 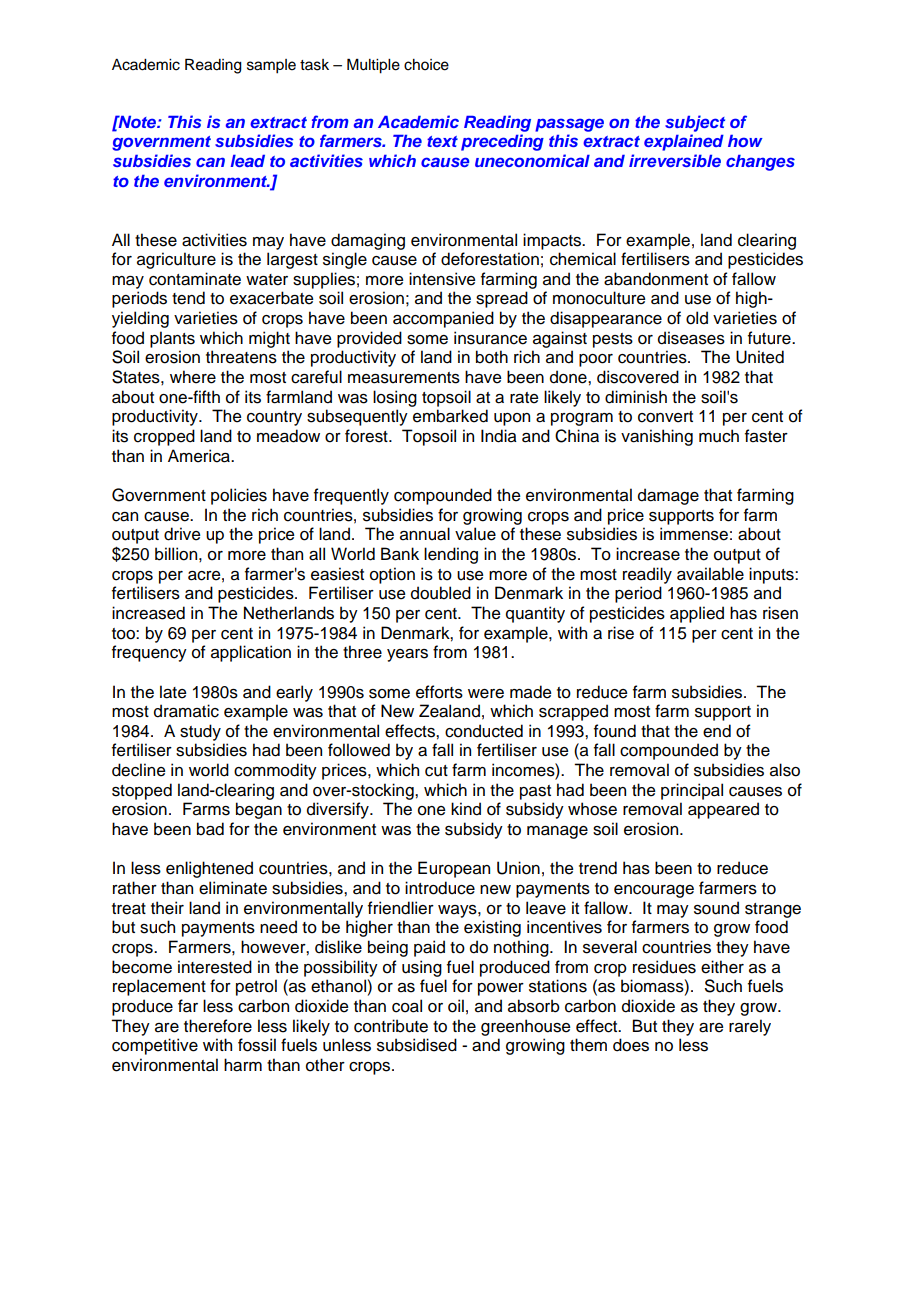 What do you see at coordinates (710, 574) in the screenshot?
I see `available` at bounding box center [710, 574].
